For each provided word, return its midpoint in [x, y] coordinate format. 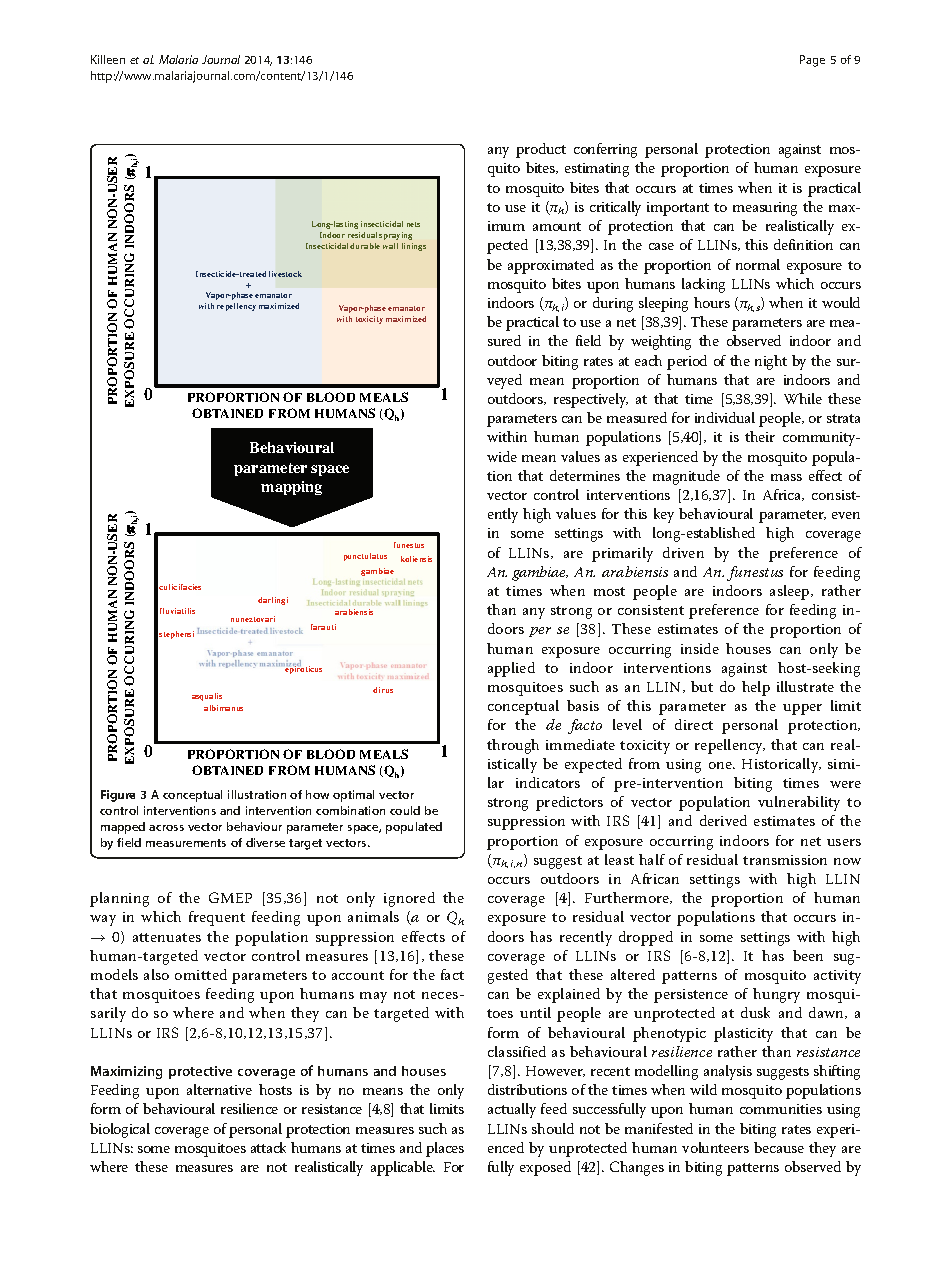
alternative [219, 1089]
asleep [791, 592]
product [541, 150]
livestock [285, 274]
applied [511, 669]
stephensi [176, 635]
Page [812, 61]
